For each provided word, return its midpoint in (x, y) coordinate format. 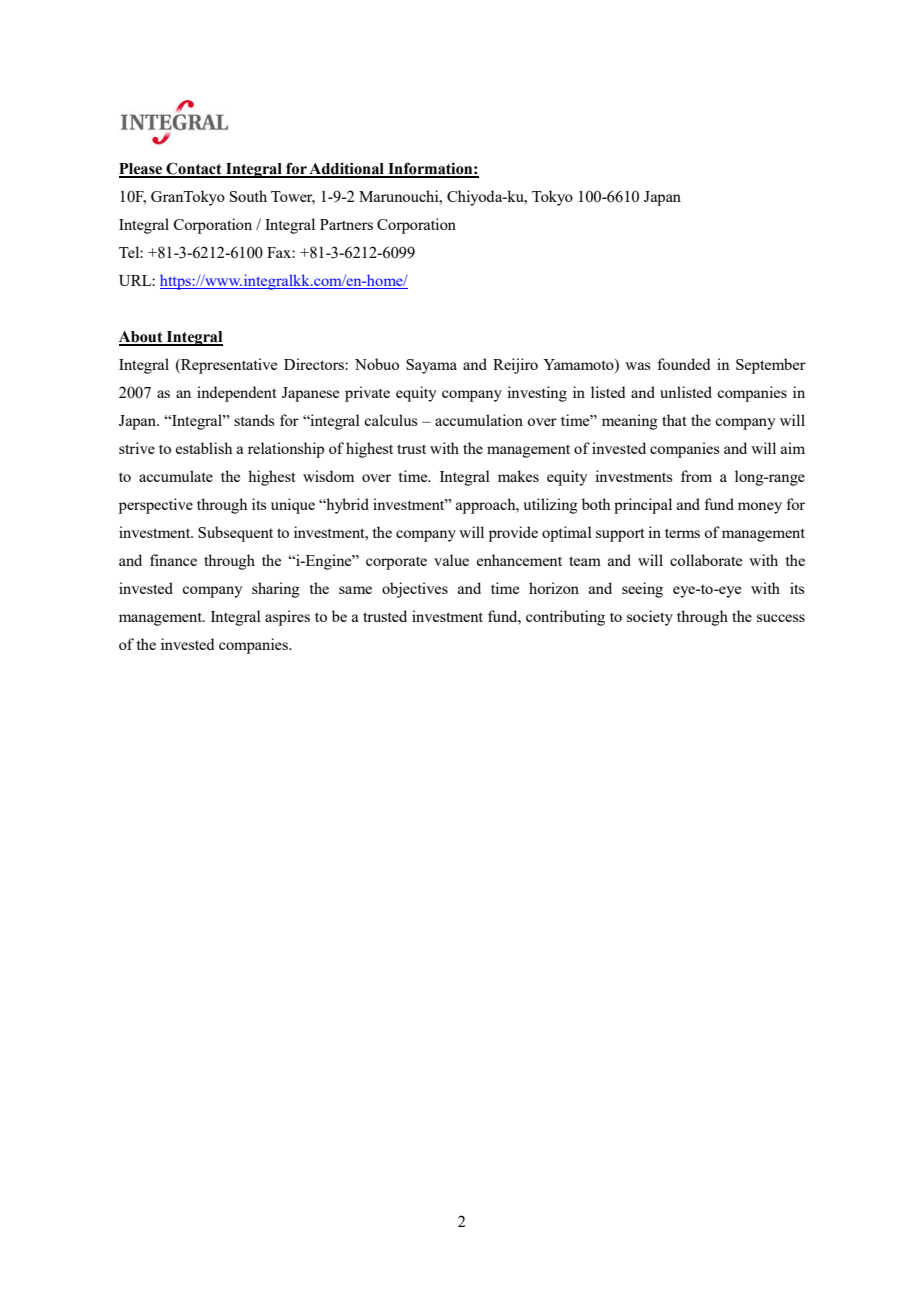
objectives (415, 590)
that (674, 420)
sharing (276, 590)
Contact (194, 169)
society (650, 618)
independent (237, 394)
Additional (347, 169)
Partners (346, 224)
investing (537, 394)
